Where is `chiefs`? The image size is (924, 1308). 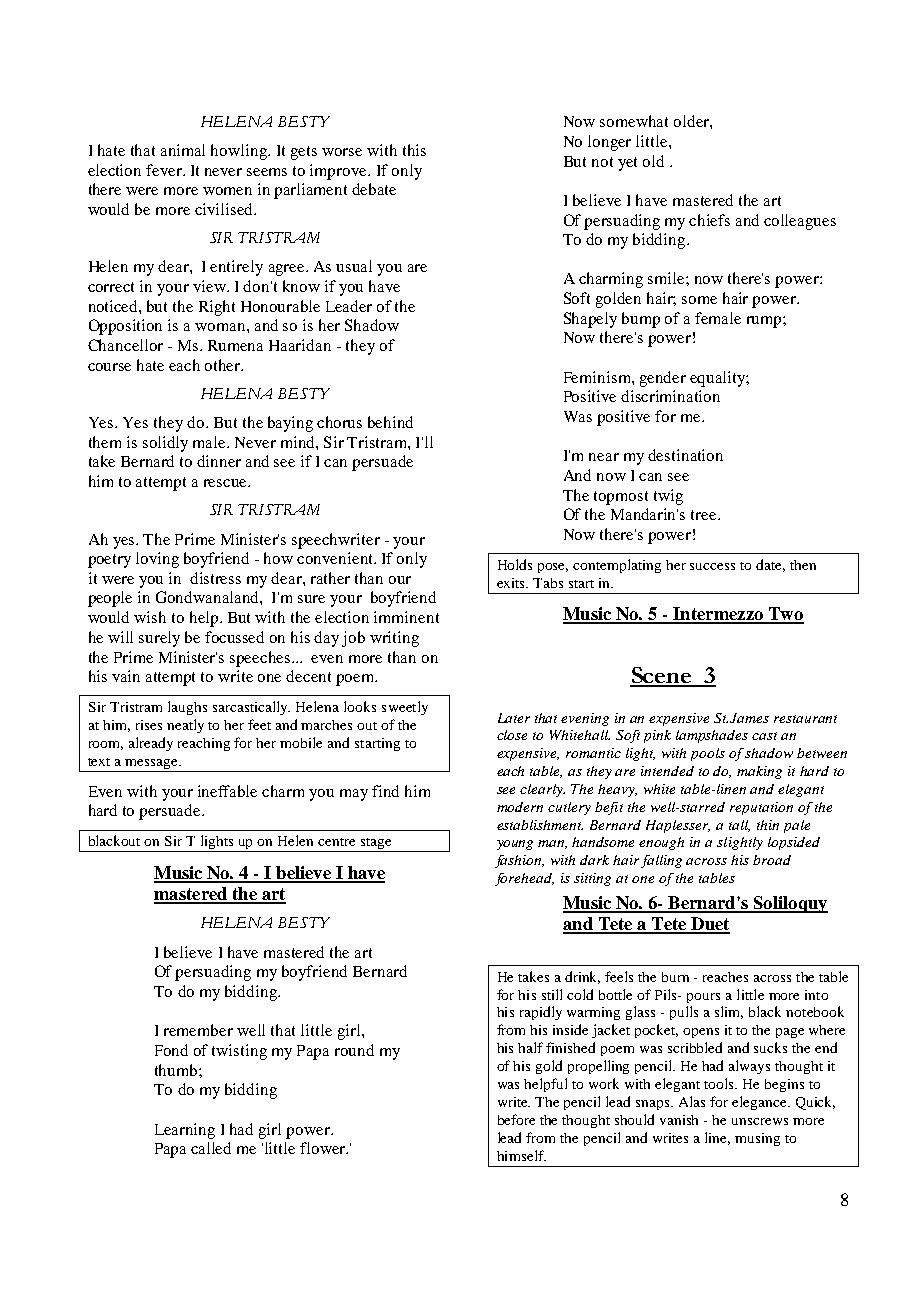
chiefs is located at coordinates (709, 220).
